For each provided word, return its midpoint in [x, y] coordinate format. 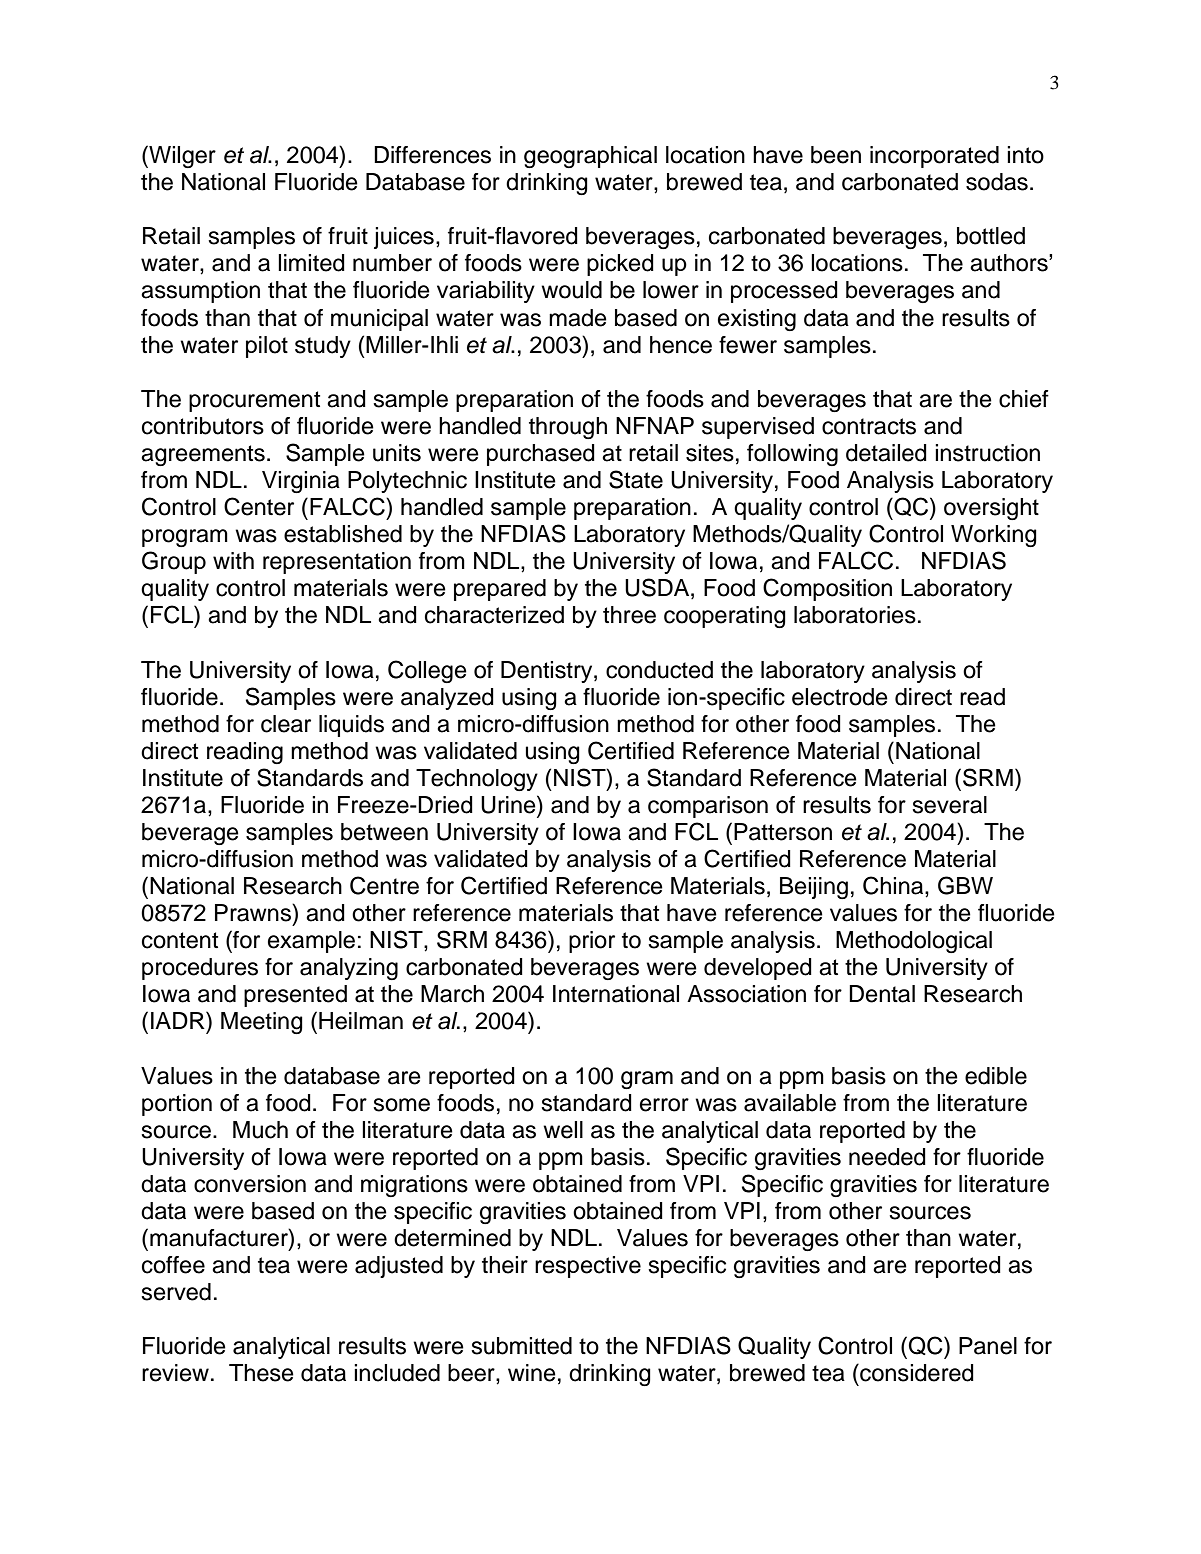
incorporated [934, 157]
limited [311, 263]
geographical [590, 157]
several [949, 805]
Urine [509, 804]
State [636, 479]
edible [996, 1076]
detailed [886, 453]
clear [286, 724]
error [664, 1105]
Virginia [301, 482]
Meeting [262, 1023]
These [261, 1373]
